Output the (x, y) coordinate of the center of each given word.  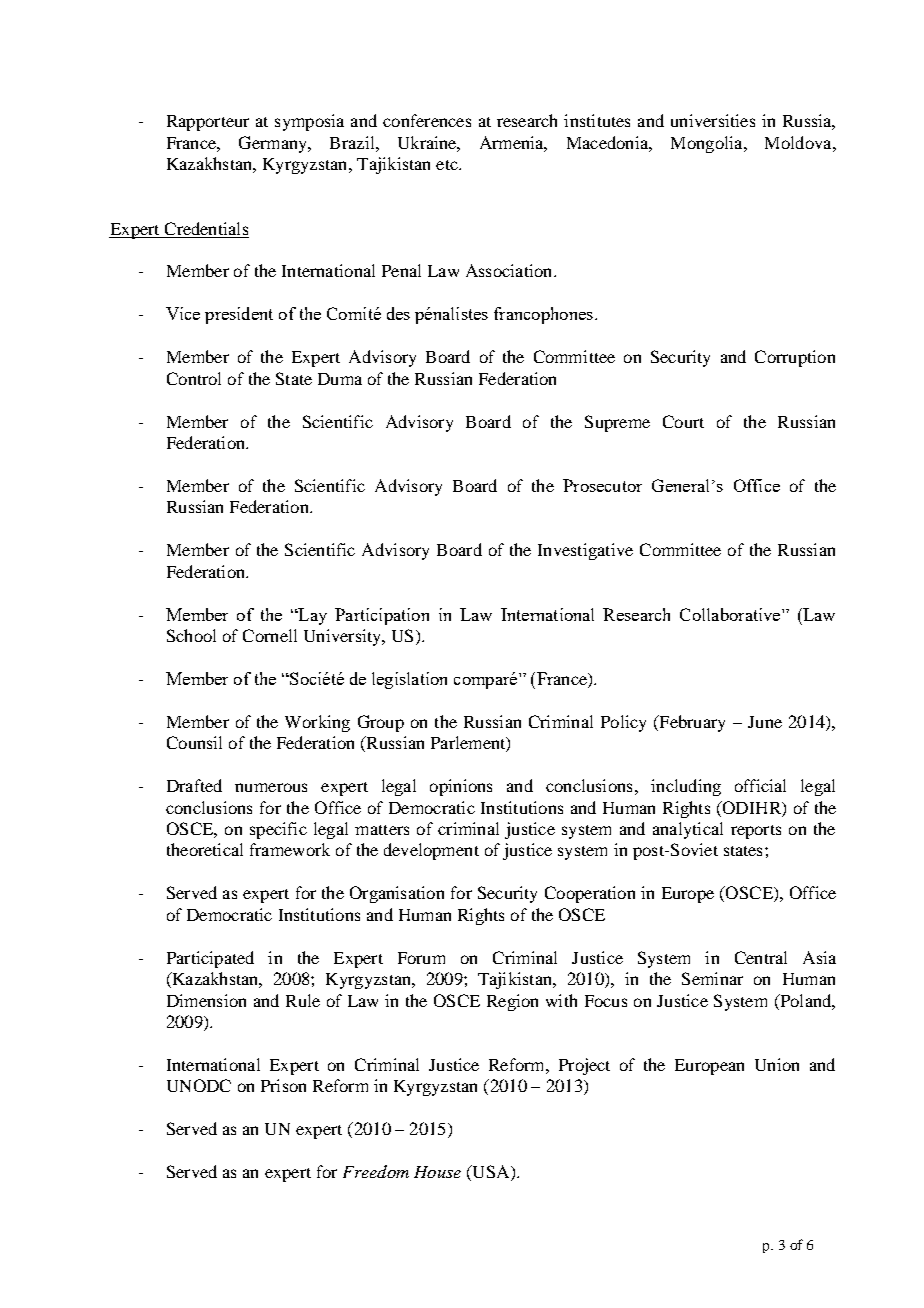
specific (278, 830)
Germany (274, 144)
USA (491, 1173)
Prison (283, 1085)
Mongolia (708, 144)
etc (448, 165)
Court (683, 421)
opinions (461, 787)
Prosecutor (602, 485)
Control (194, 378)
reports (756, 832)
